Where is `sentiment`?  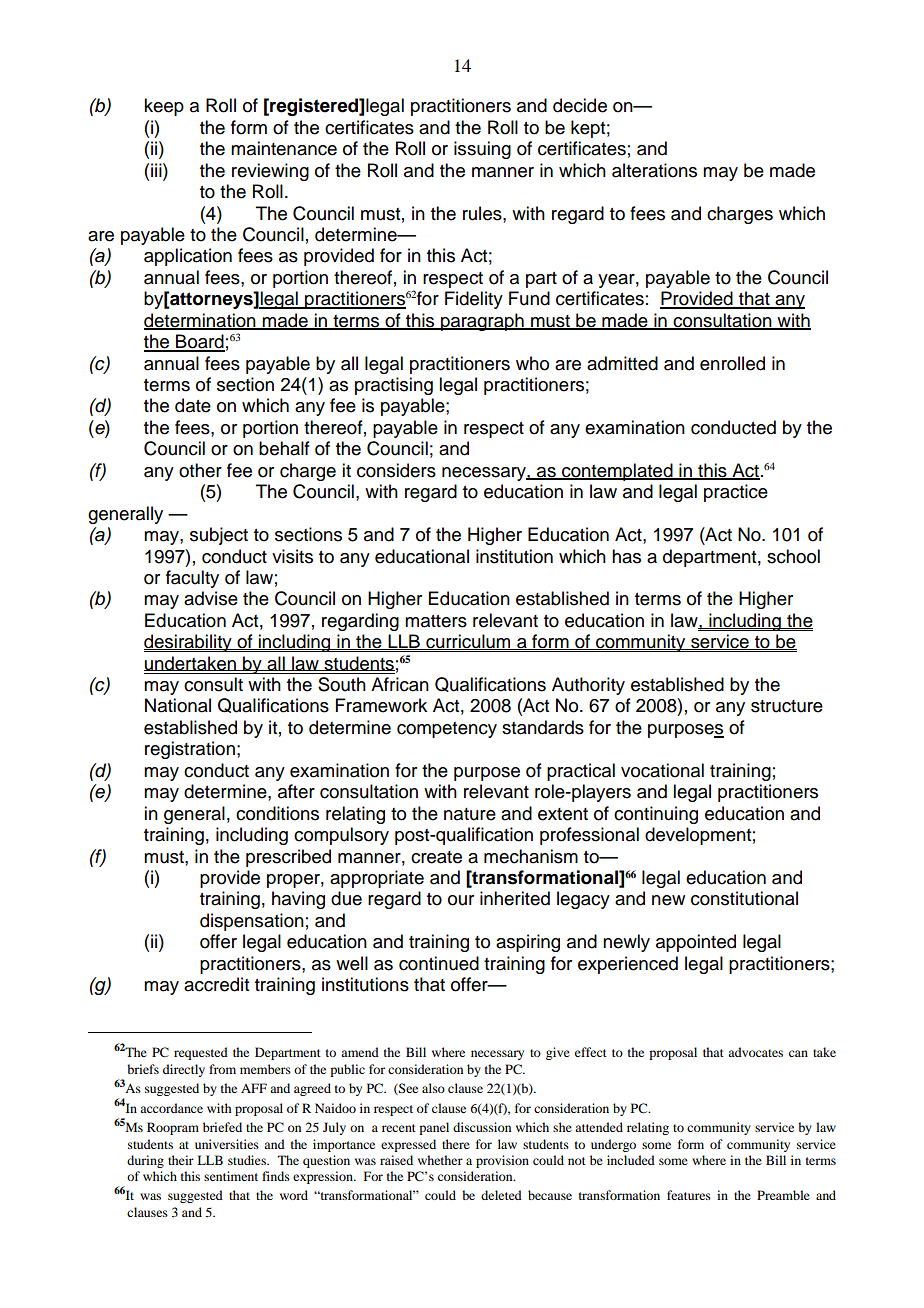 sentiment is located at coordinates (231, 1176).
